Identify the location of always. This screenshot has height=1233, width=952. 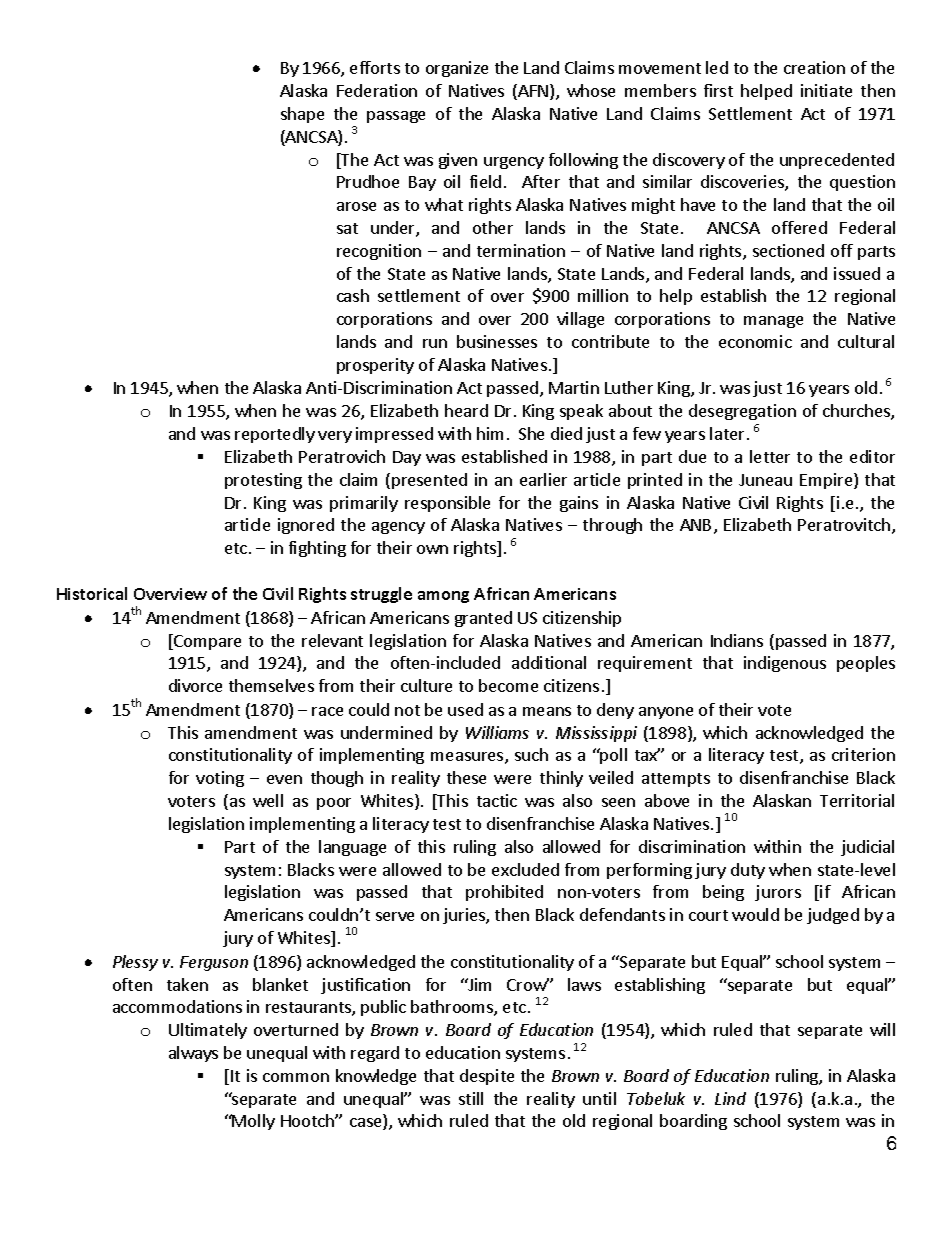
(193, 1054).
